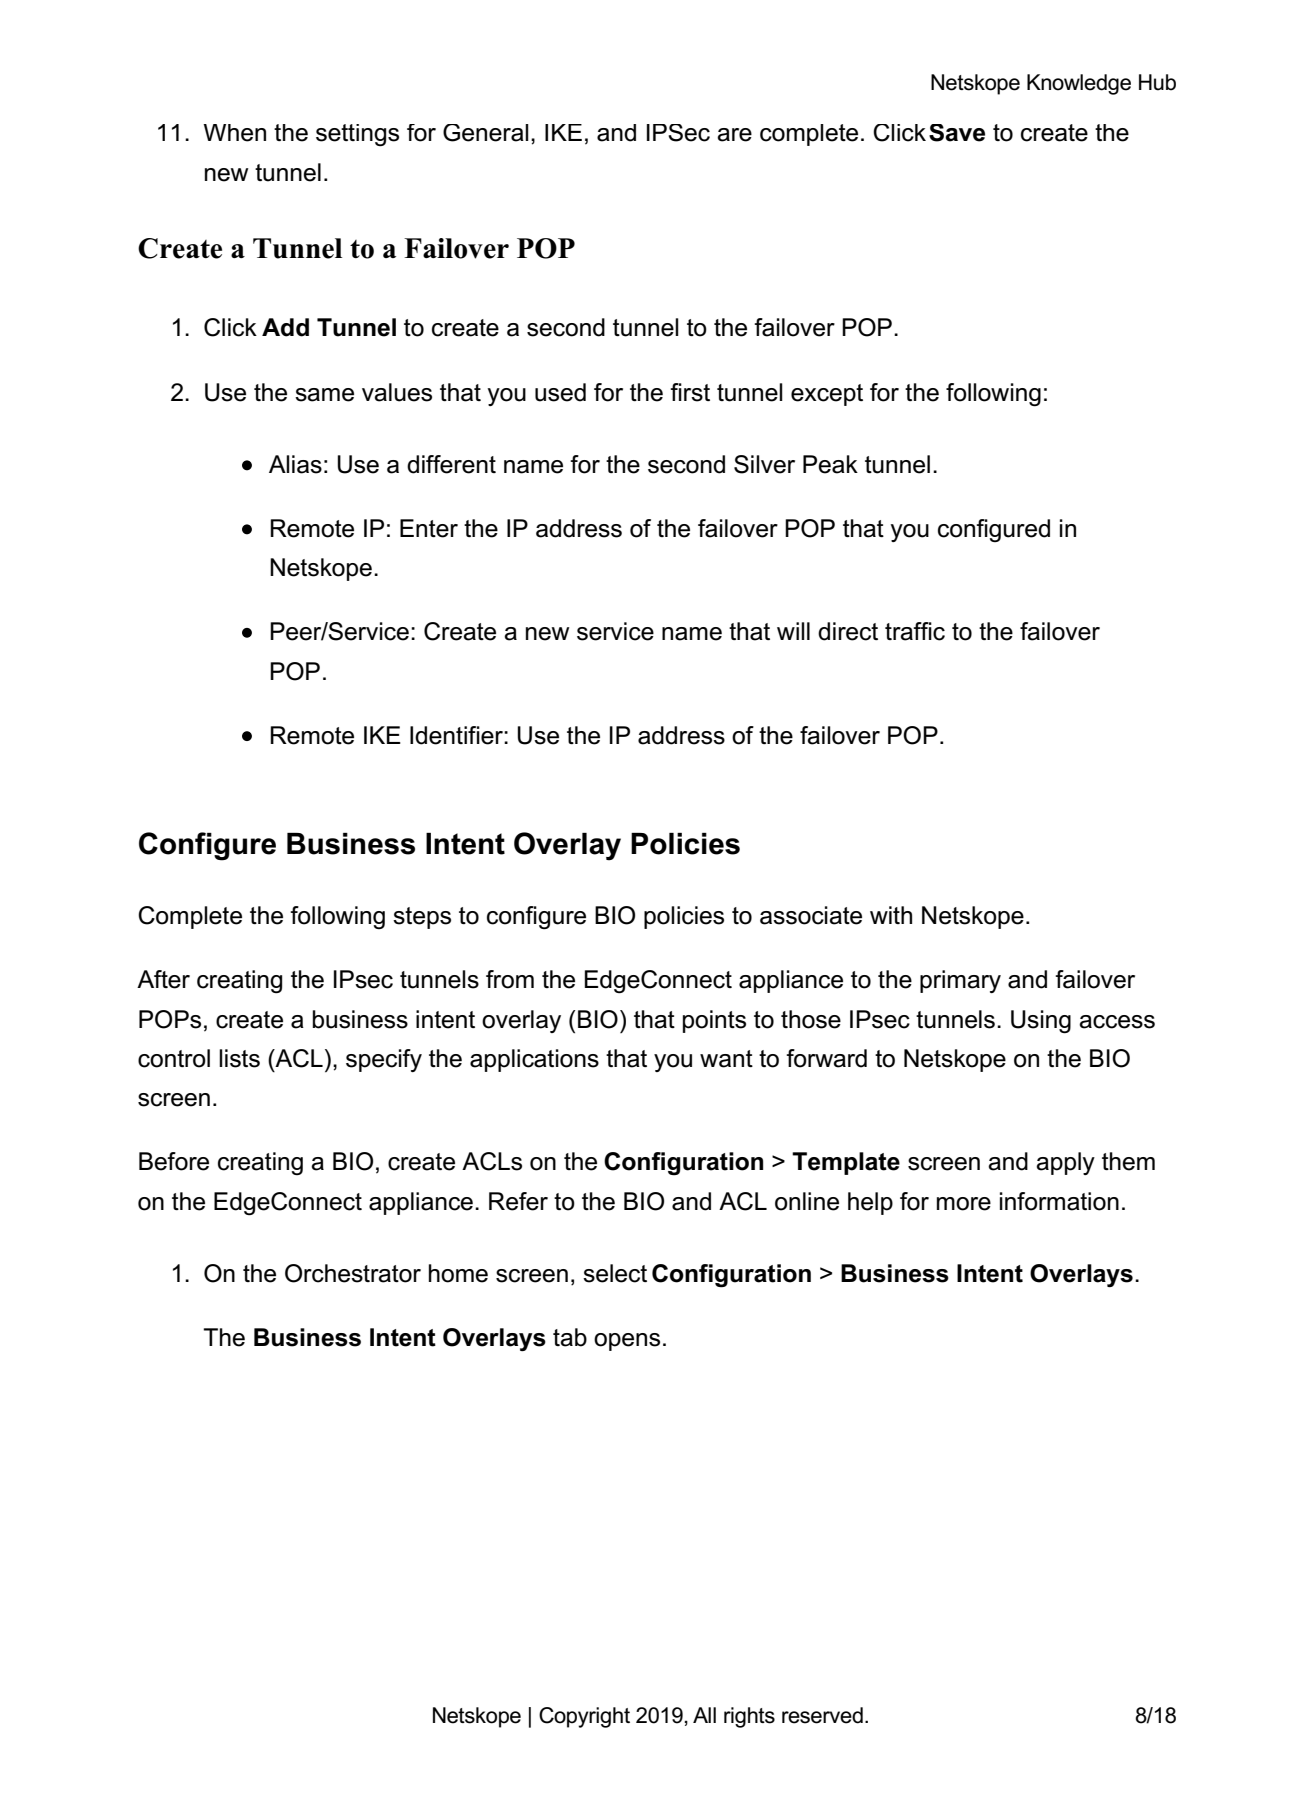 The height and width of the screenshot is (1799, 1304). I want to click on Before, so click(174, 1161).
